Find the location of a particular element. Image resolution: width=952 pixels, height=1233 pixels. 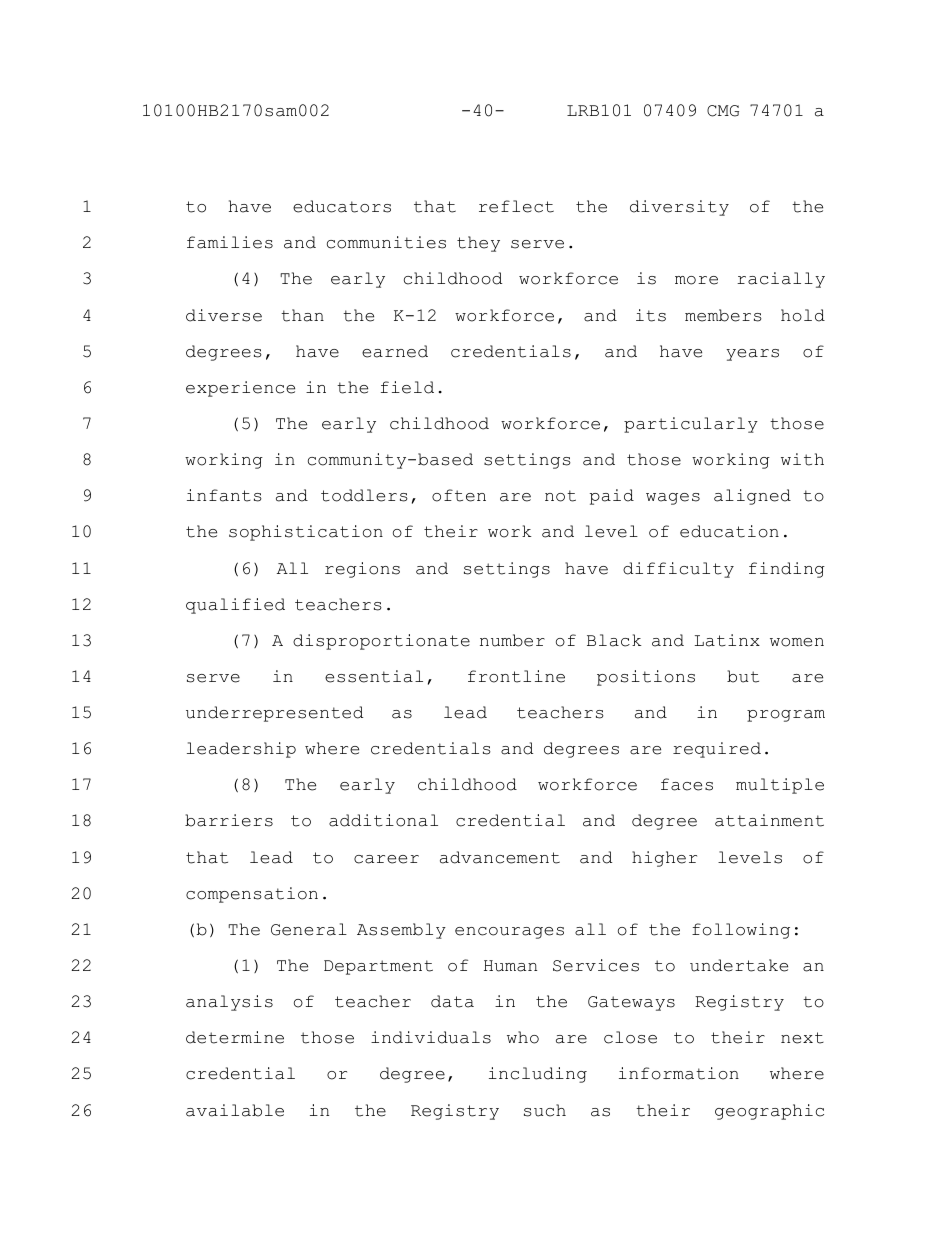

frontline is located at coordinates (516, 676).
